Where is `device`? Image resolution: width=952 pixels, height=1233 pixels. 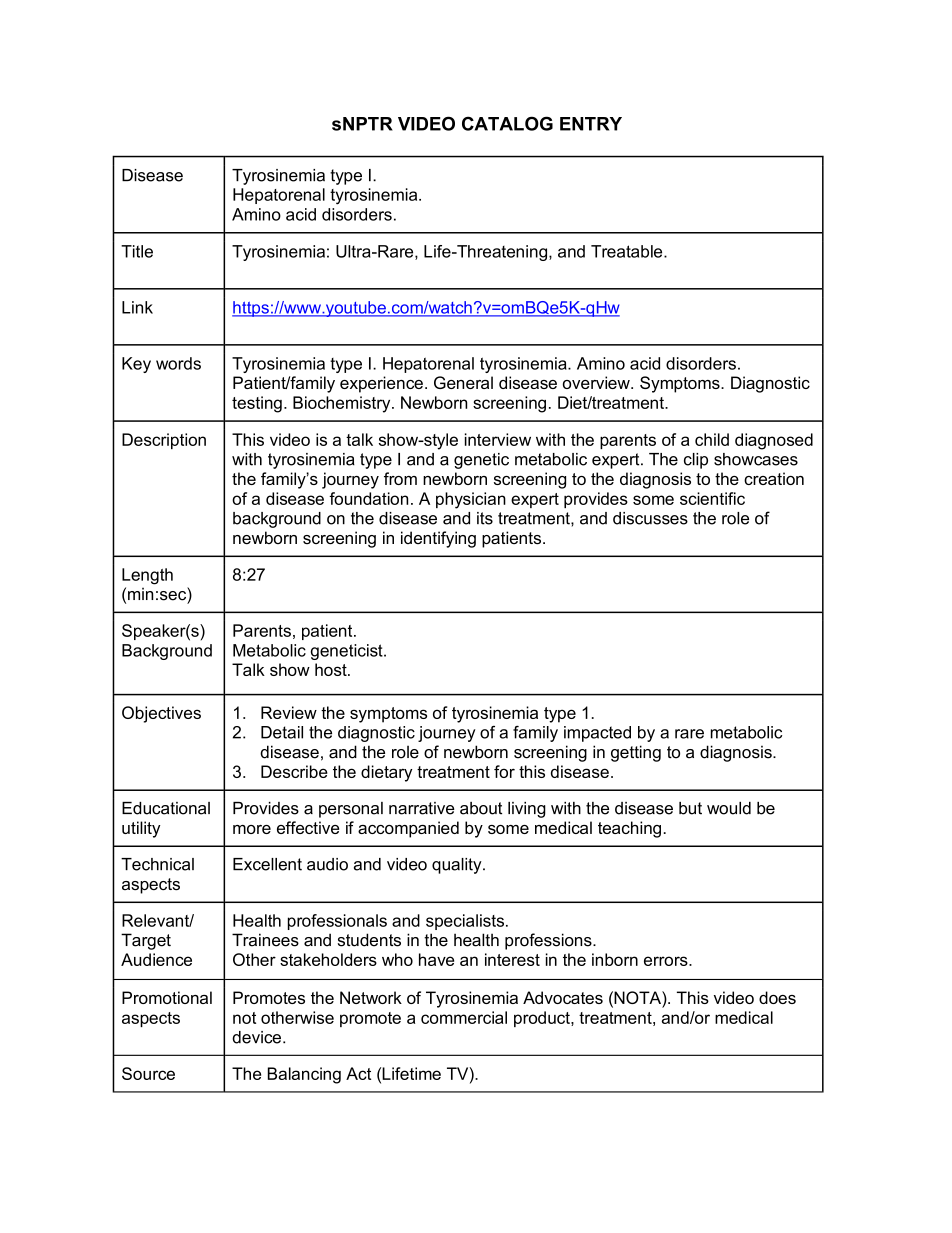 device is located at coordinates (256, 1037).
